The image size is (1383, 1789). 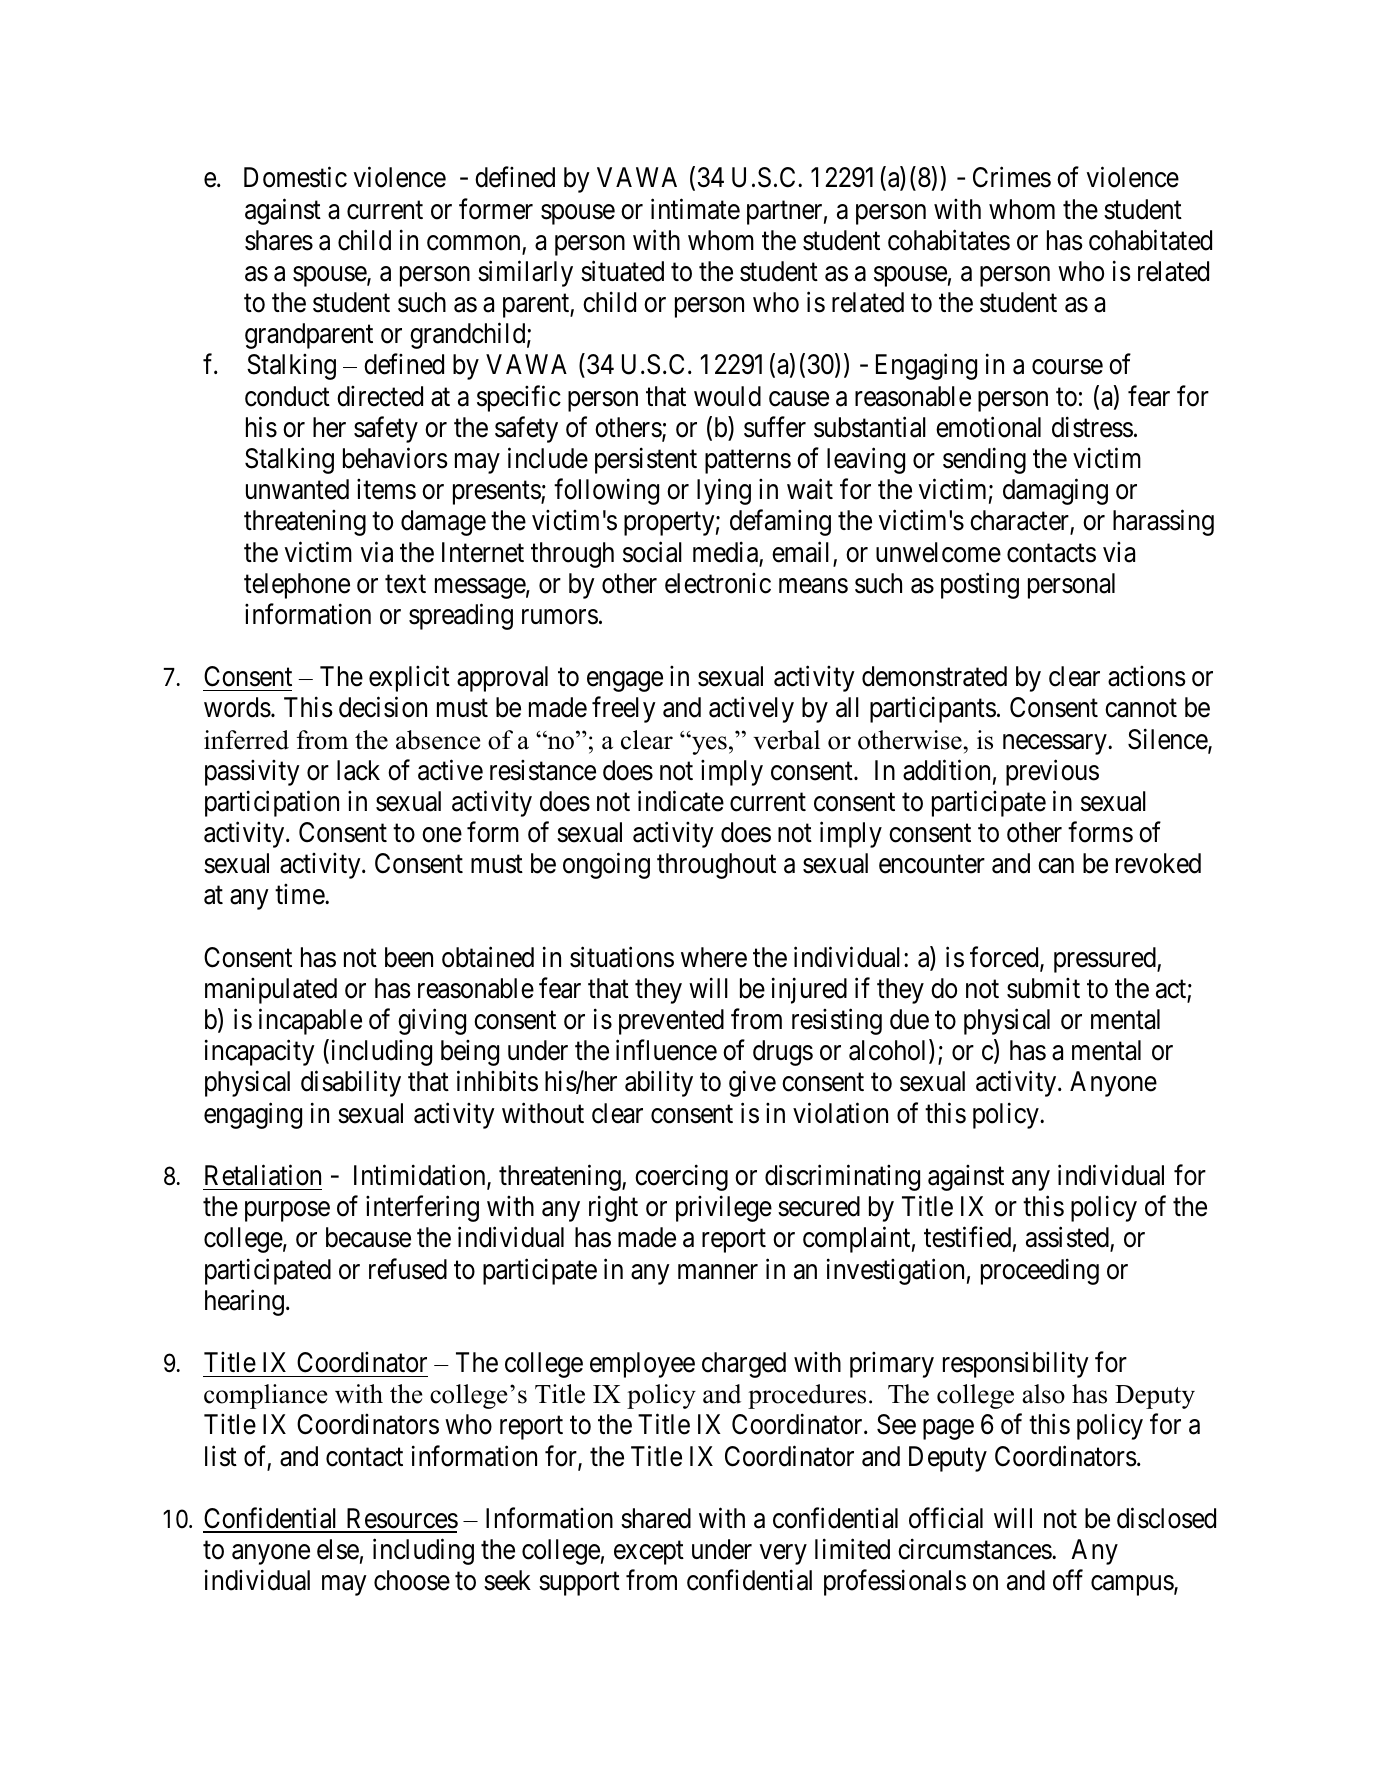 I want to click on intimate, so click(x=695, y=209).
